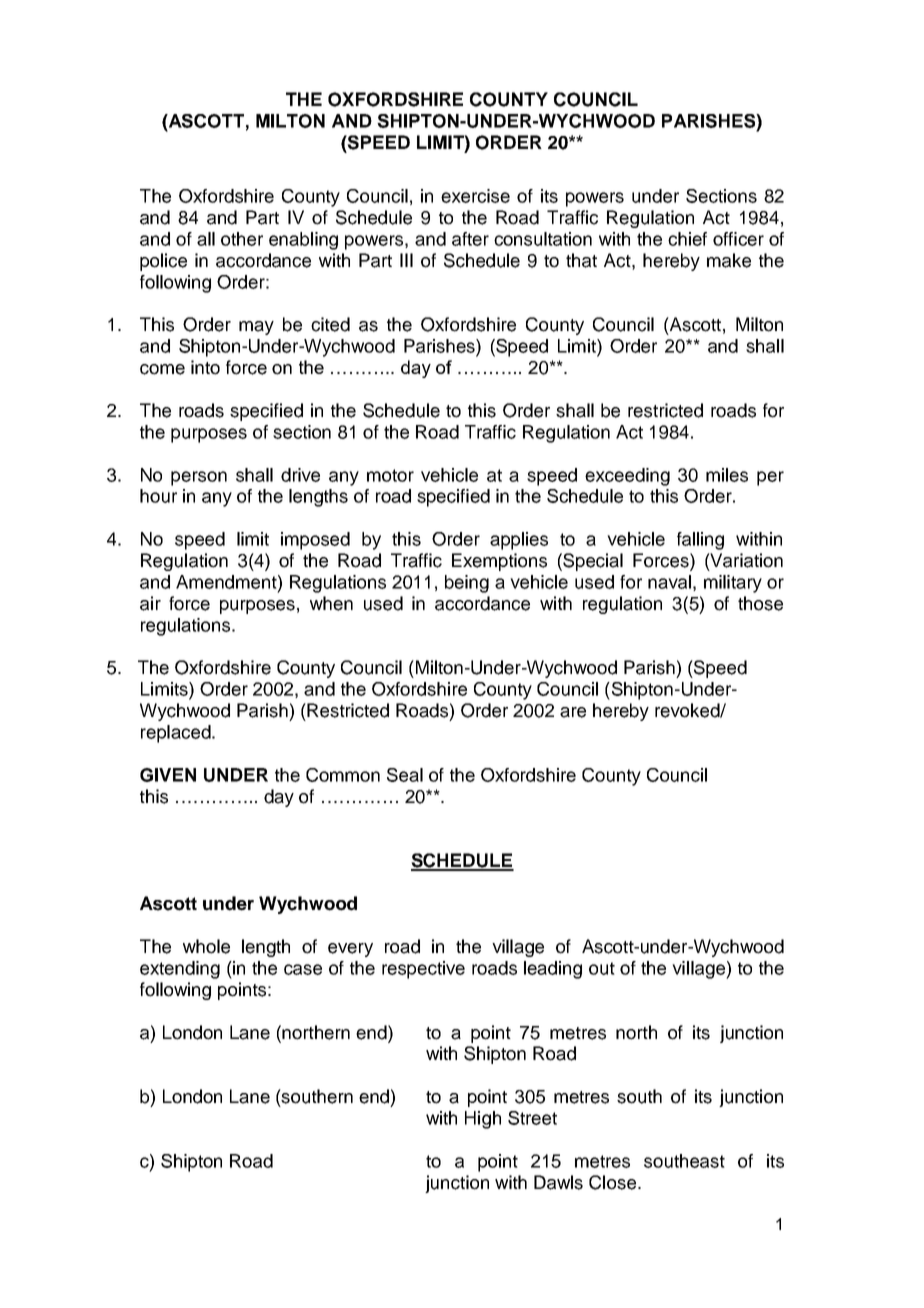 The width and height of the image is (924, 1308). Describe the element at coordinates (470, 239) in the image. I see `after` at that location.
